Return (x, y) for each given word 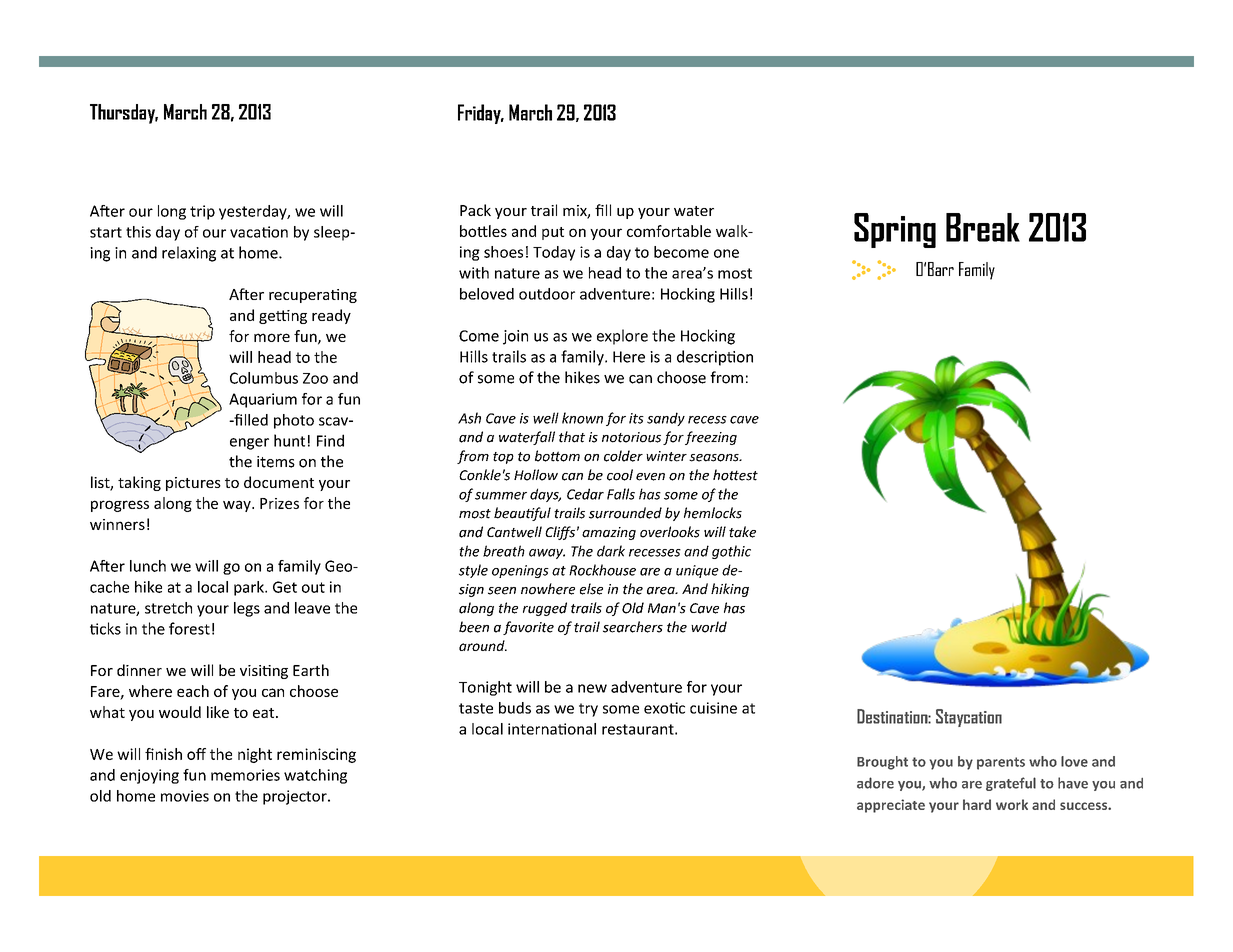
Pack (475, 210)
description (715, 358)
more (272, 337)
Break (983, 227)
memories (245, 775)
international (552, 729)
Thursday (124, 114)
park (250, 588)
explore (622, 337)
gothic (731, 552)
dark (611, 551)
